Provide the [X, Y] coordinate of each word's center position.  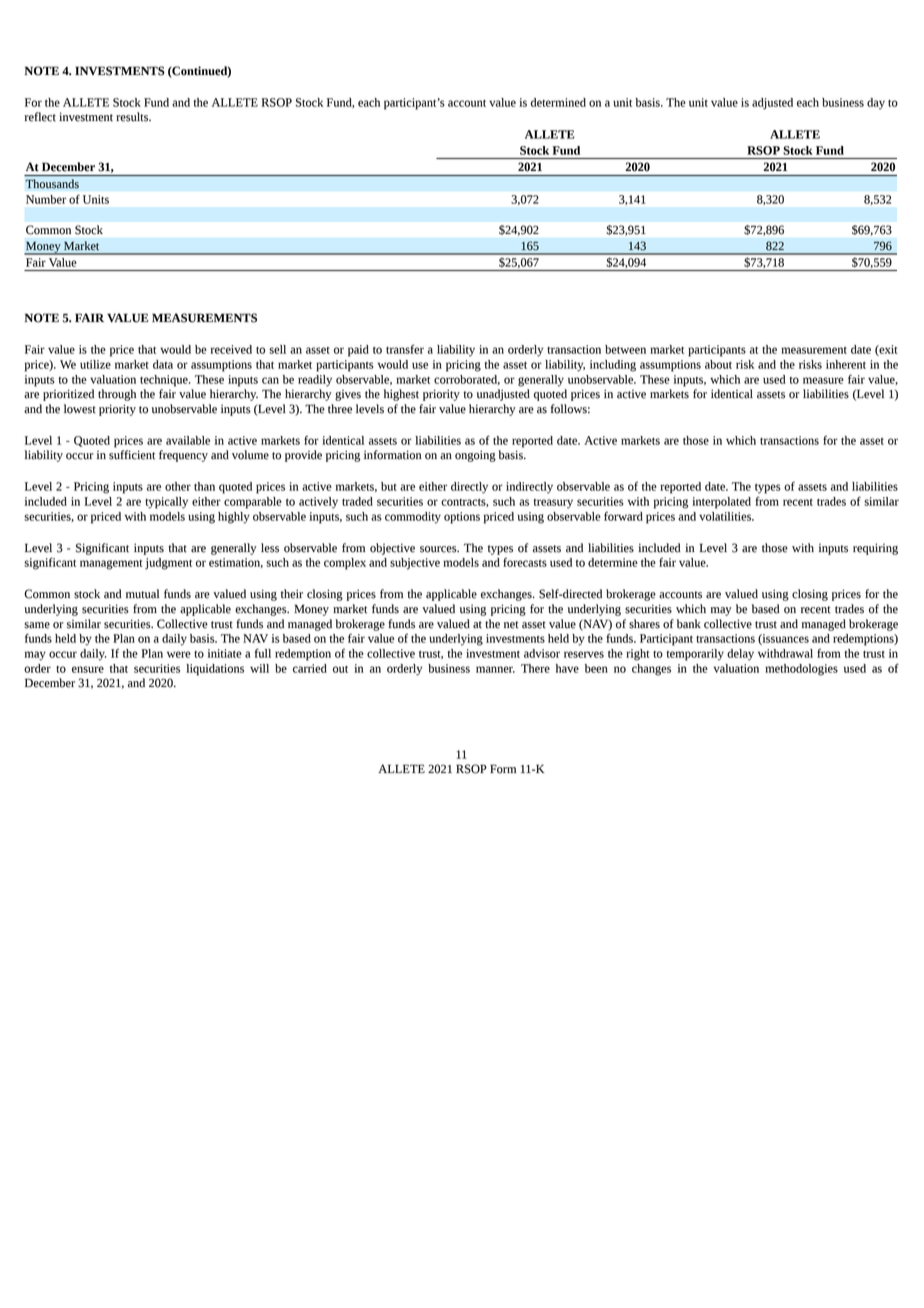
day [876, 104]
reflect [40, 117]
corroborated [467, 380]
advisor [542, 653]
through [117, 395]
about [718, 364]
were [179, 654]
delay [740, 655]
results [133, 117]
